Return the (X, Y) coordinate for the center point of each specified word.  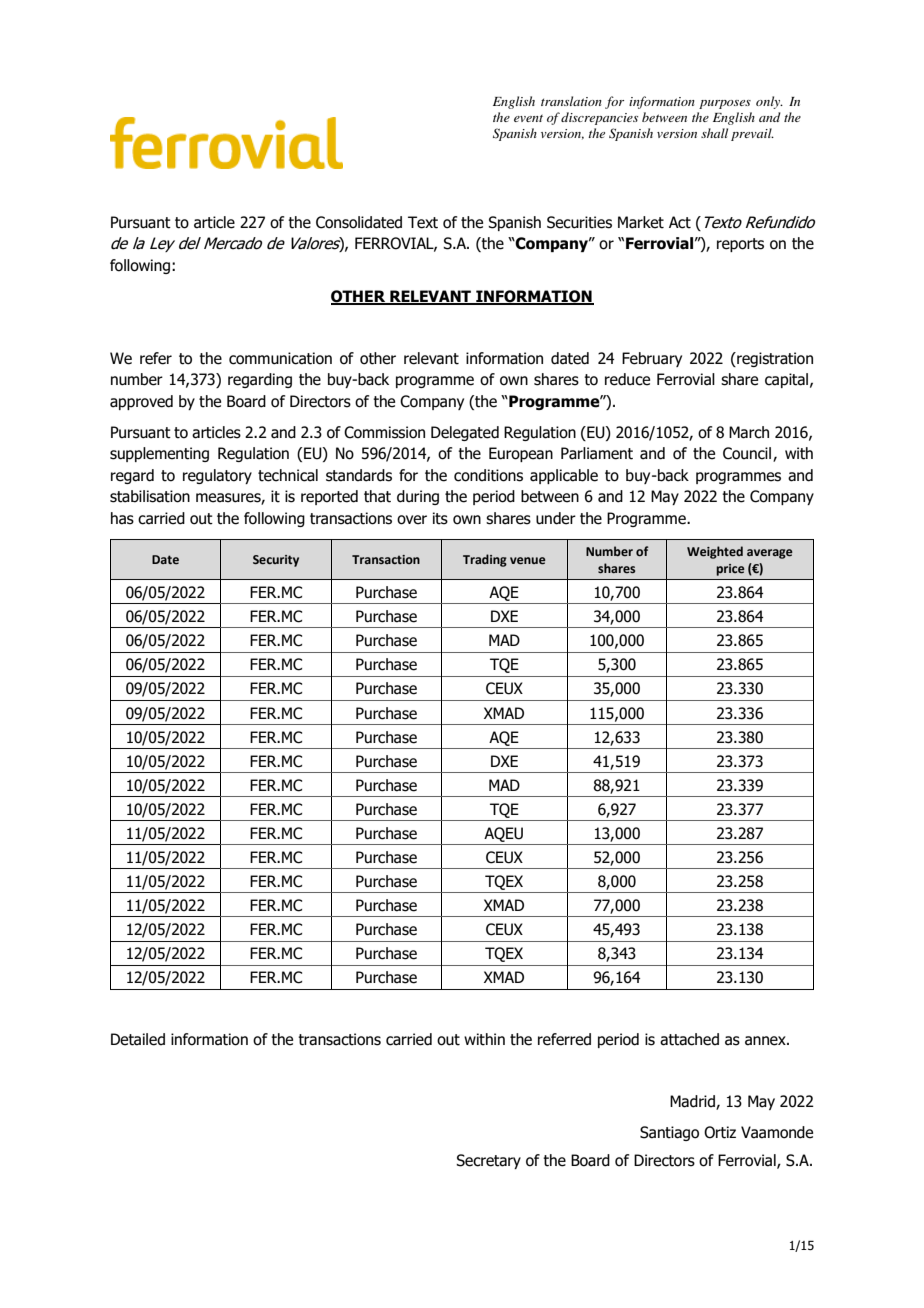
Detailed (138, 1039)
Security (276, 561)
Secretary (488, 1161)
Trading (485, 560)
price (730, 570)
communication (280, 358)
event (528, 118)
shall (714, 133)
